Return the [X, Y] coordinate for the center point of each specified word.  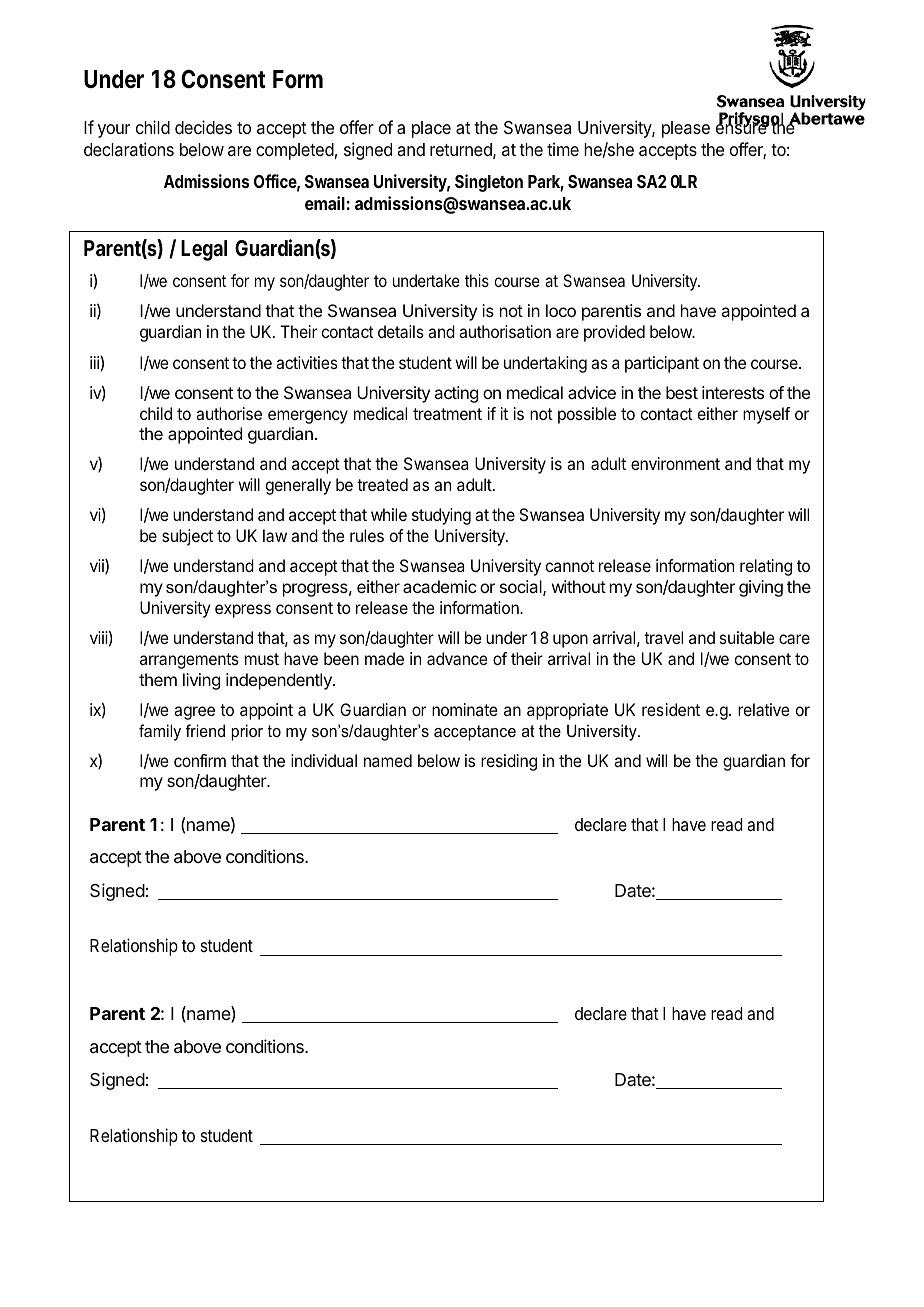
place [431, 129]
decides [203, 127]
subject [187, 537]
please [686, 129]
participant [662, 364]
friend [205, 730]
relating [766, 567]
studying [441, 516]
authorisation [505, 331]
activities [307, 362]
